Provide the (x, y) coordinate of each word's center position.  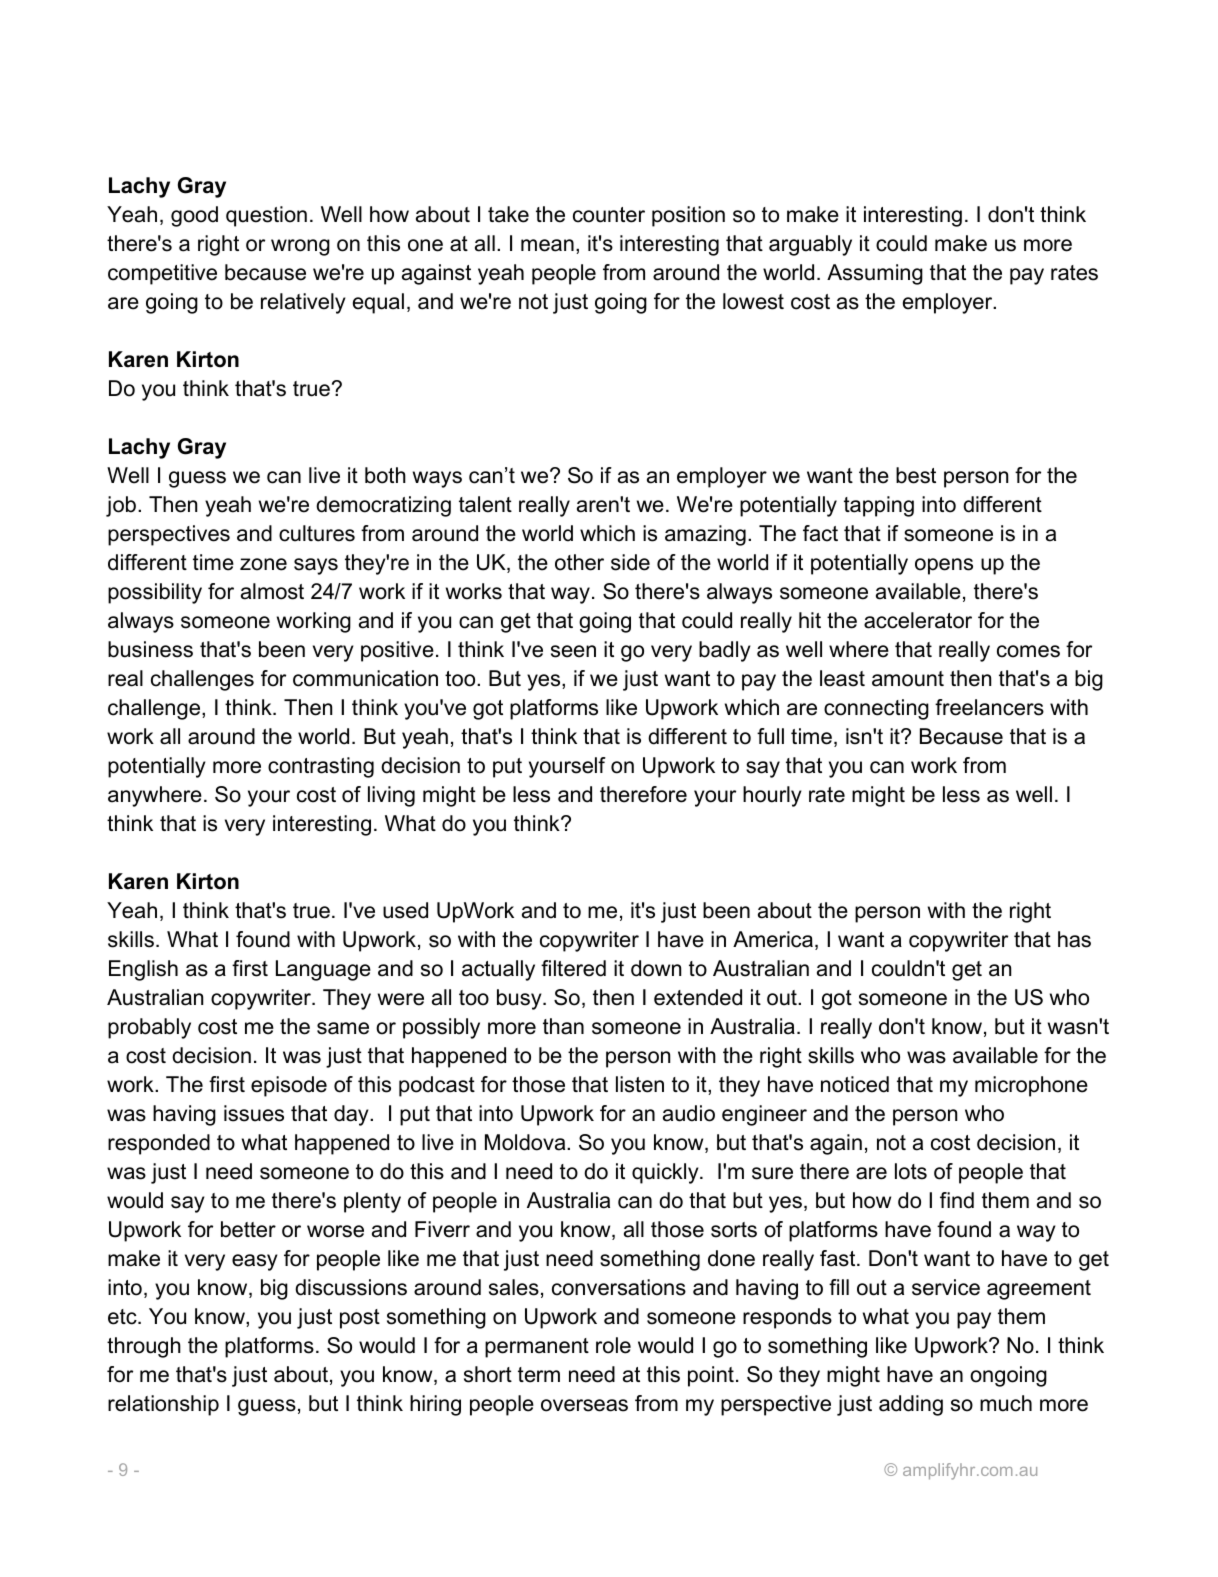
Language (323, 970)
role (613, 1345)
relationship (163, 1405)
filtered (573, 968)
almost (272, 591)
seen (573, 651)
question (266, 216)
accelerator (918, 620)
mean (547, 245)
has (1074, 939)
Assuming (875, 274)
